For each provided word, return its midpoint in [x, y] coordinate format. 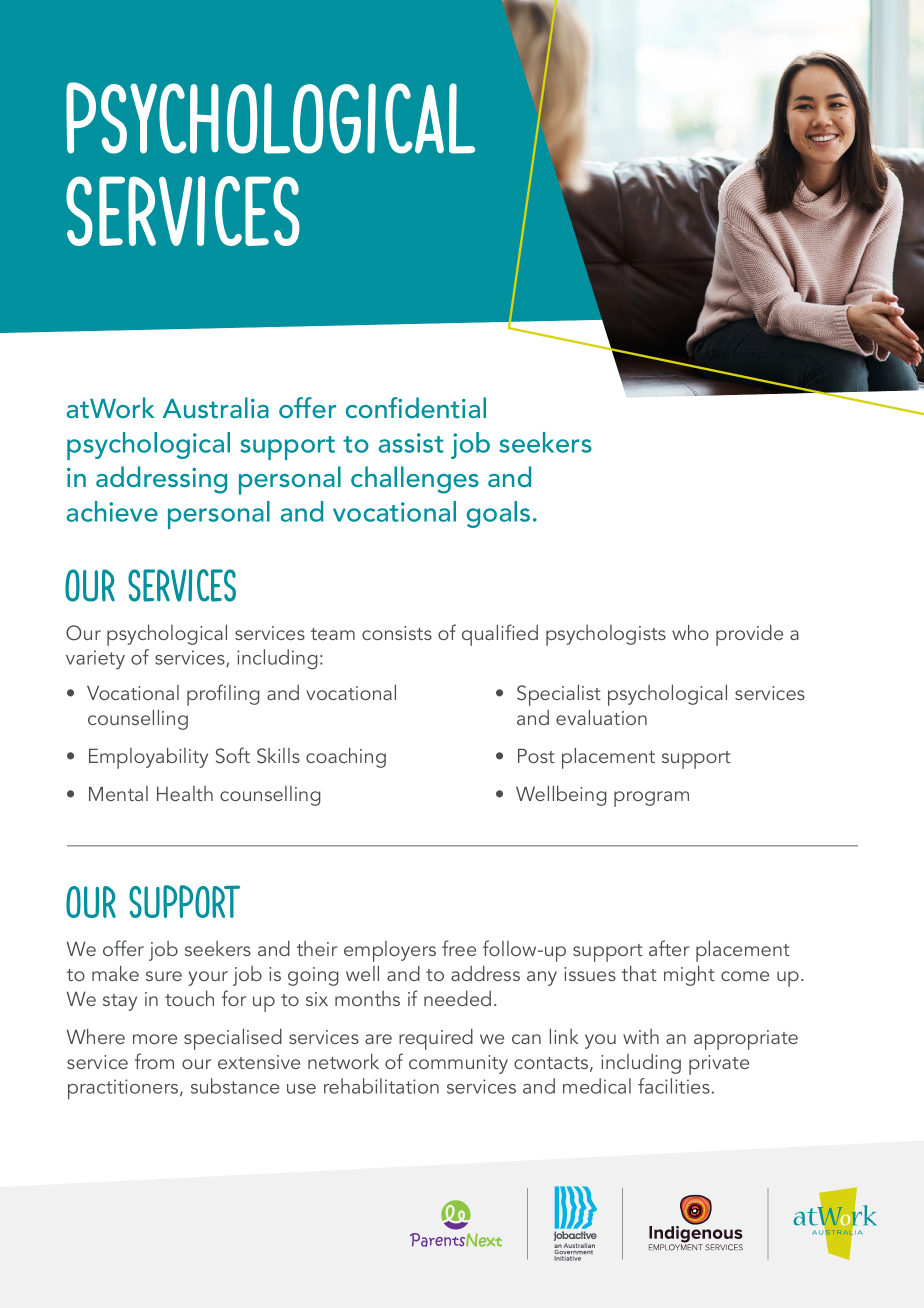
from [154, 1061]
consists [397, 633]
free [459, 948]
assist [411, 443]
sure [164, 976]
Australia [216, 407]
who [690, 632]
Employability [148, 758]
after [669, 948]
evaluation [601, 717]
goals [498, 514]
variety [95, 660]
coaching [346, 758]
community [458, 1064]
